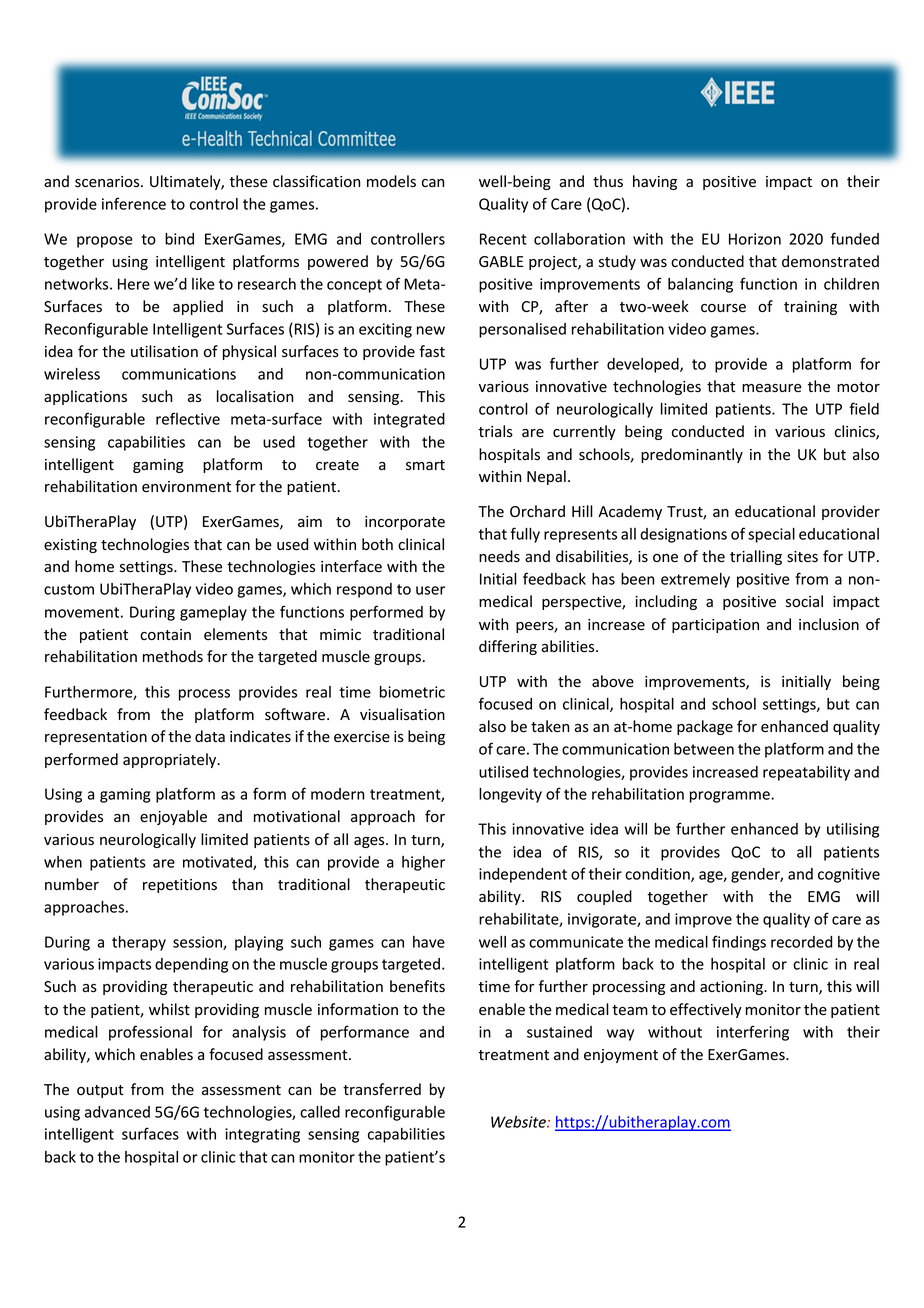 The image size is (924, 1308). Describe the element at coordinates (503, 239) in the document. I see `Recent` at that location.
